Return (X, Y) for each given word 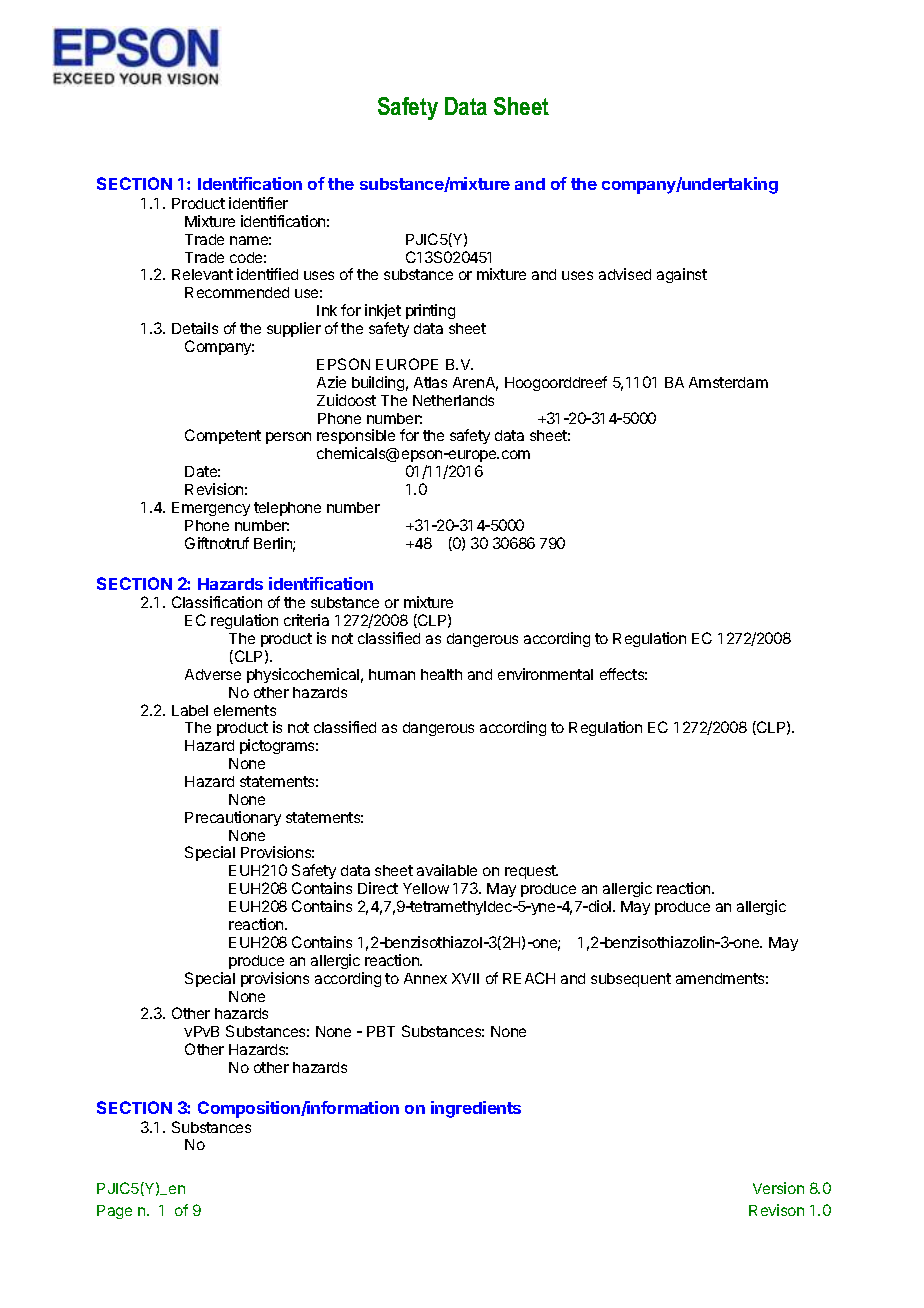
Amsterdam (728, 382)
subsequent (631, 980)
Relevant (202, 274)
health (441, 674)
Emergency (211, 509)
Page (114, 1212)
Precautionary (233, 818)
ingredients (476, 1109)
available (447, 870)
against (682, 275)
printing (430, 311)
